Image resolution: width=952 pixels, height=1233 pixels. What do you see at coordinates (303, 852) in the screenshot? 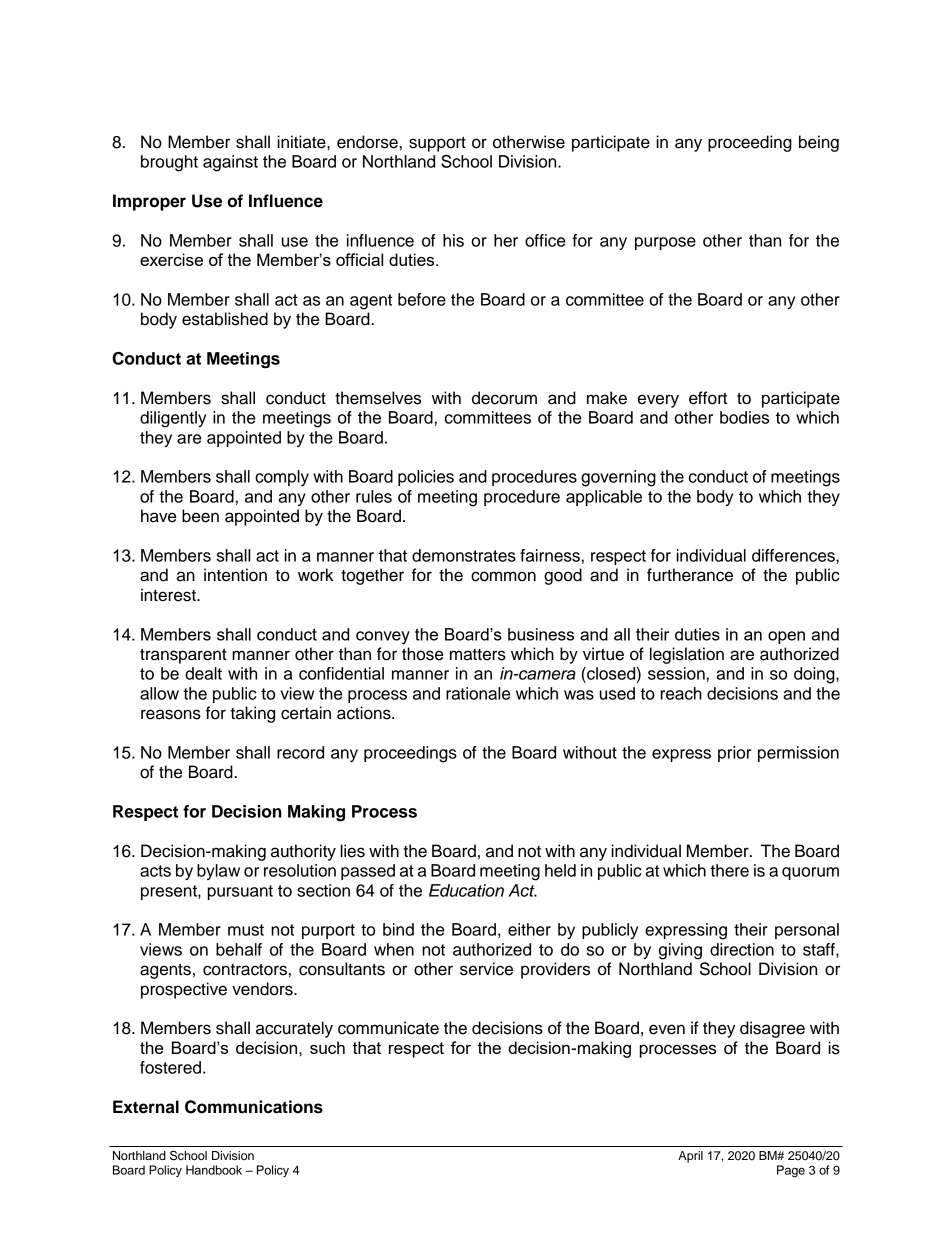
I see `authority` at bounding box center [303, 852].
